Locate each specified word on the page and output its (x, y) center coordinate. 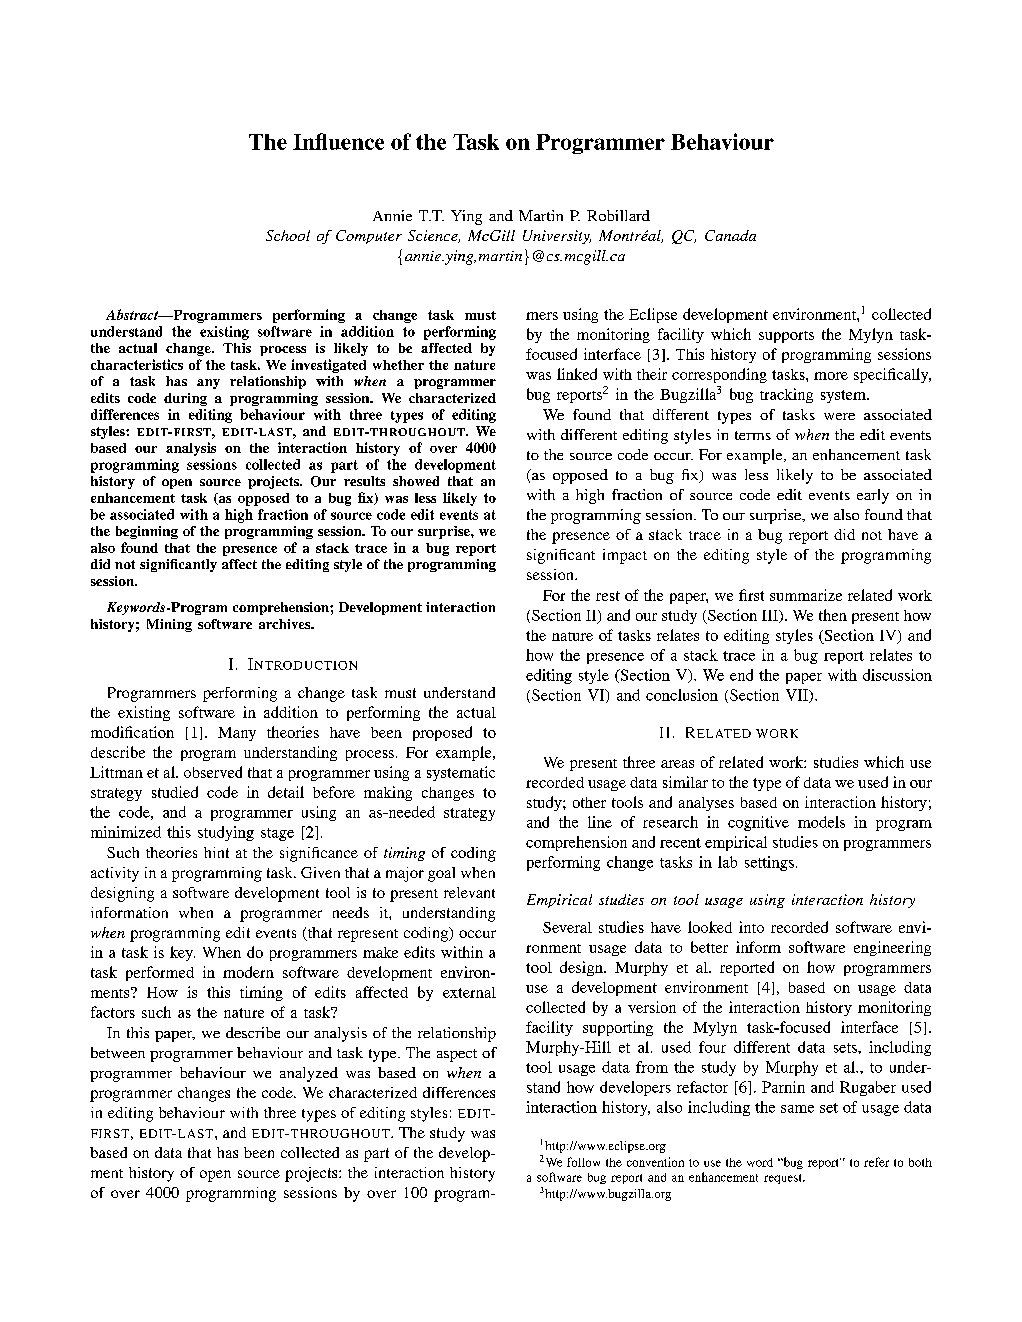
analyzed (309, 1074)
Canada (730, 235)
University (557, 237)
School (288, 235)
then (833, 615)
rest (608, 596)
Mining (169, 625)
